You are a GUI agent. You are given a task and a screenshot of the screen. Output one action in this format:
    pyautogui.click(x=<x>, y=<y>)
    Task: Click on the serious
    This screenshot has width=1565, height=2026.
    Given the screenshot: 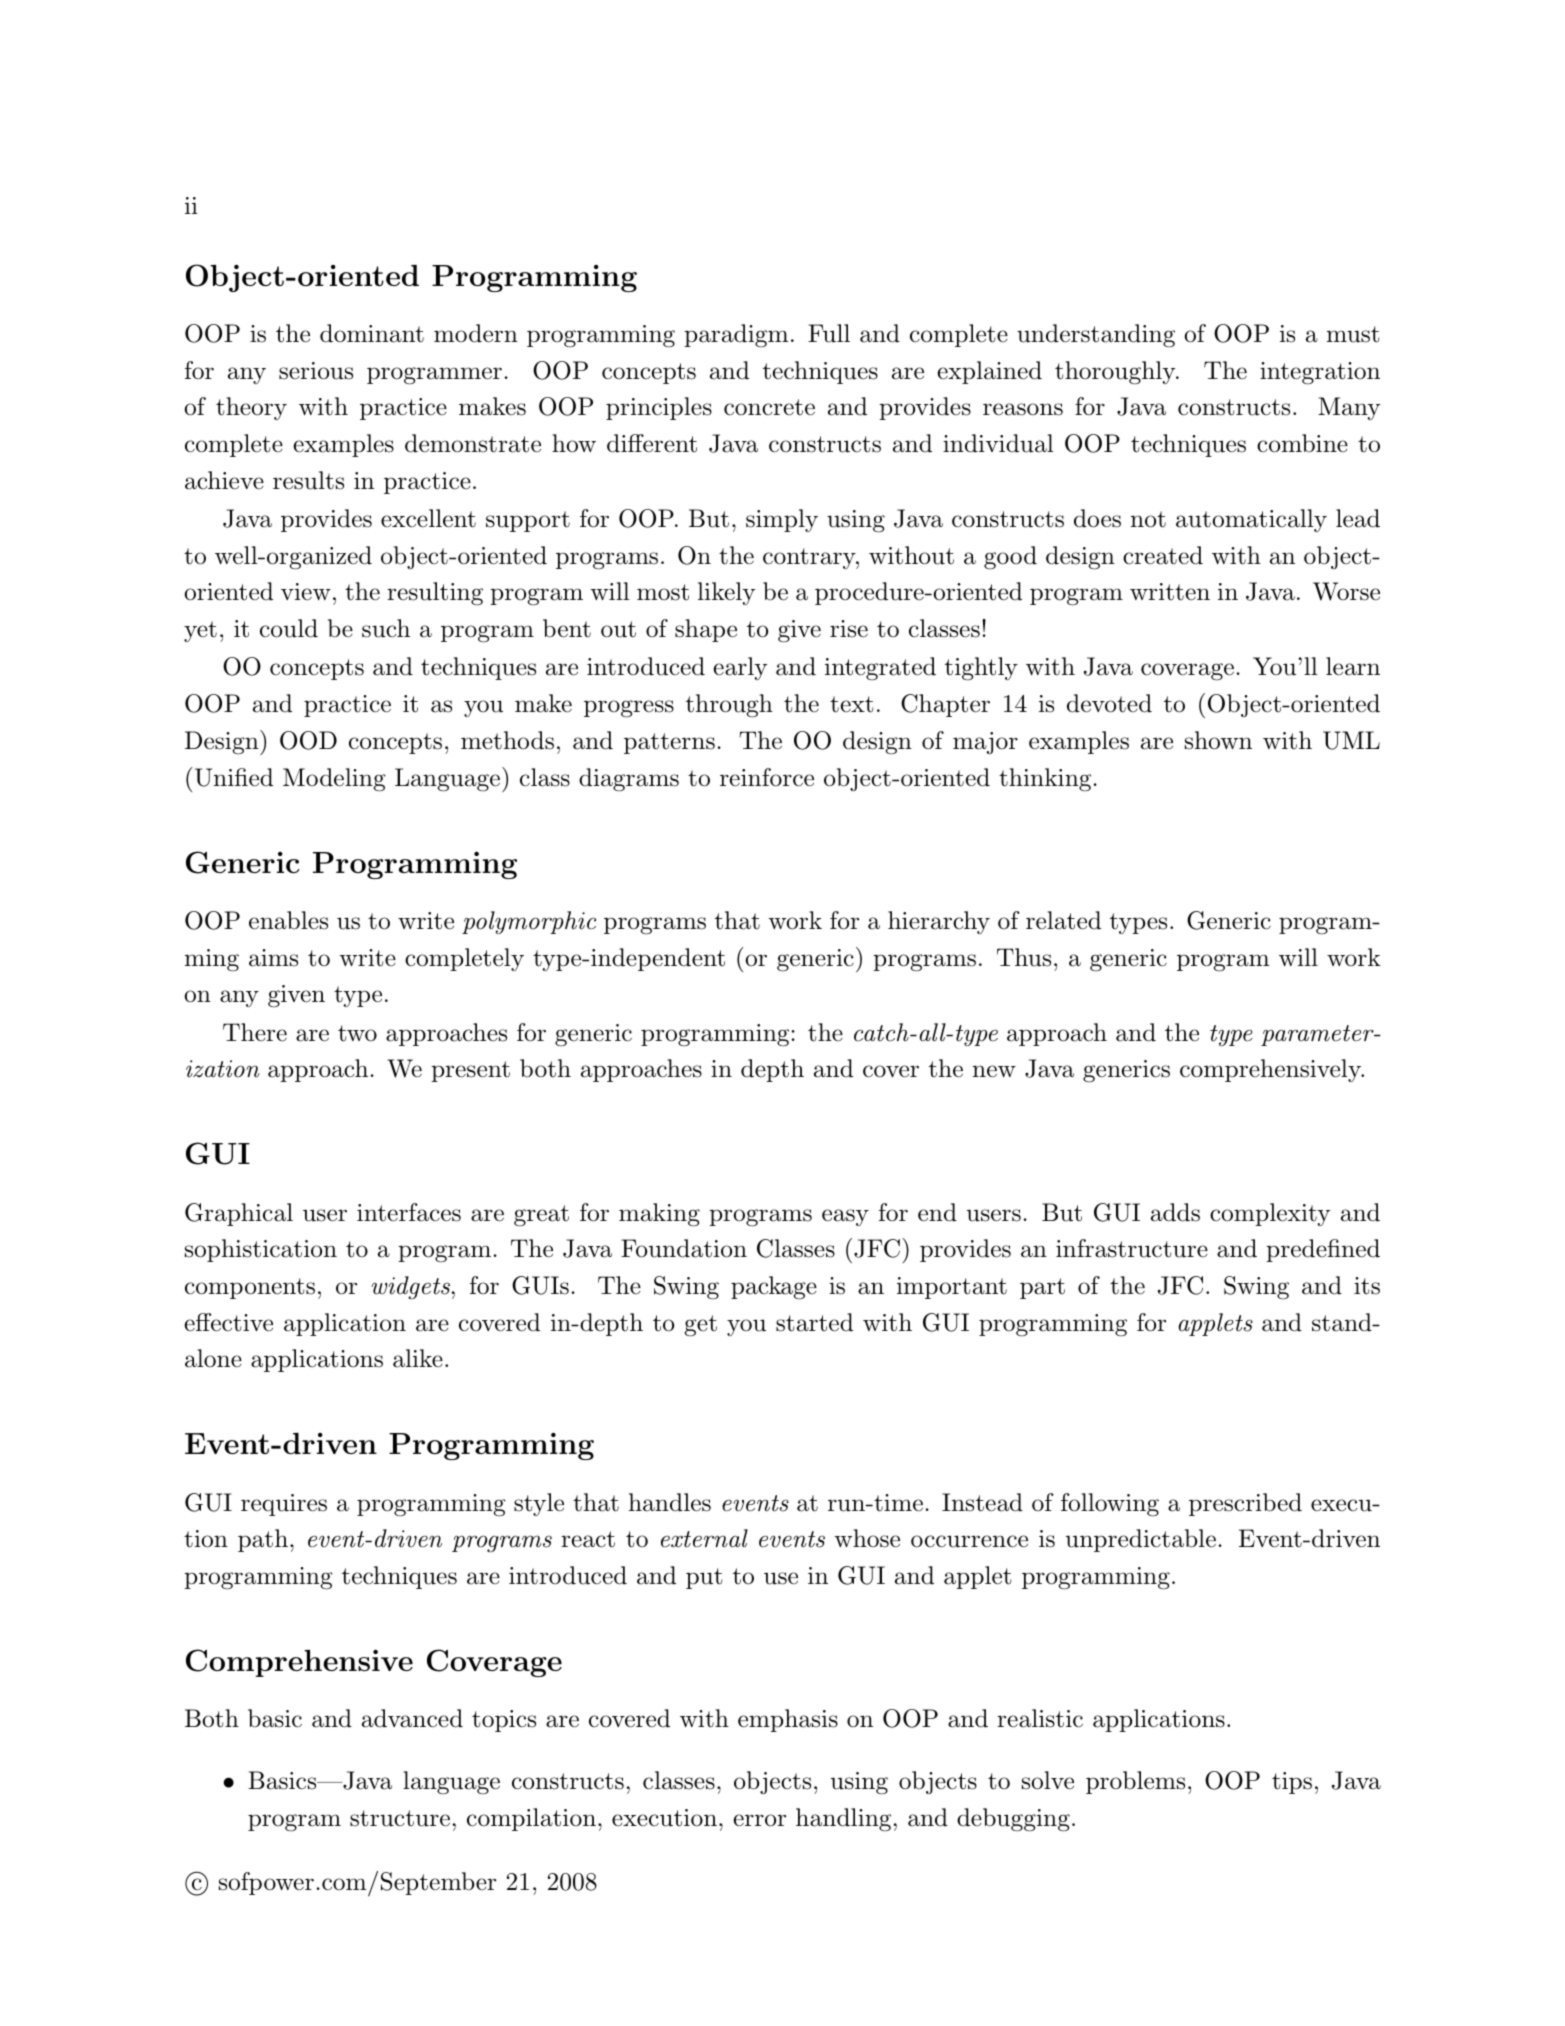 What is the action you would take?
    pyautogui.click(x=316, y=371)
